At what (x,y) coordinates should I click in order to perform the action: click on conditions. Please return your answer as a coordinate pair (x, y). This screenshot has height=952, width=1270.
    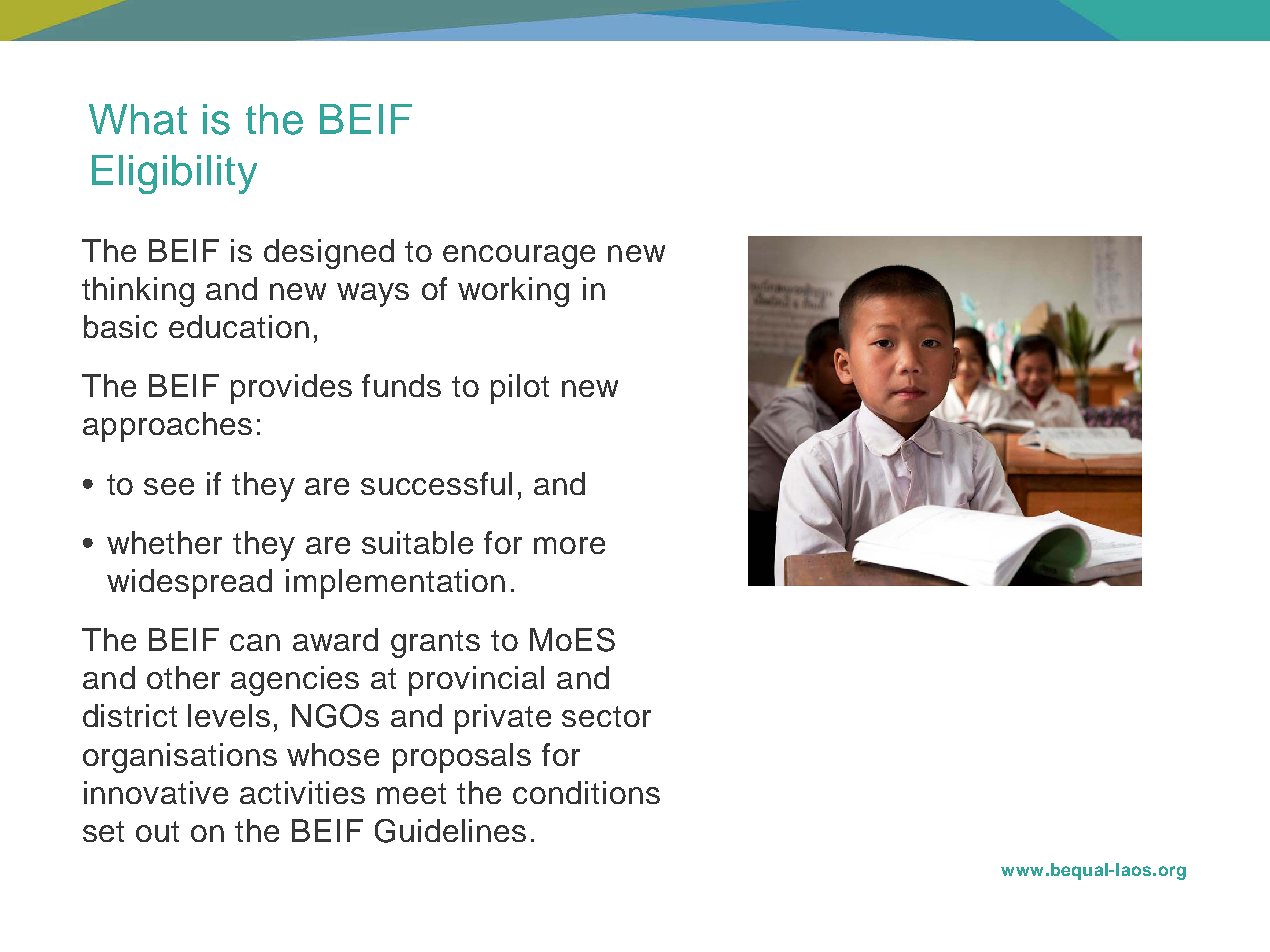
    Looking at the image, I should click on (586, 792).
